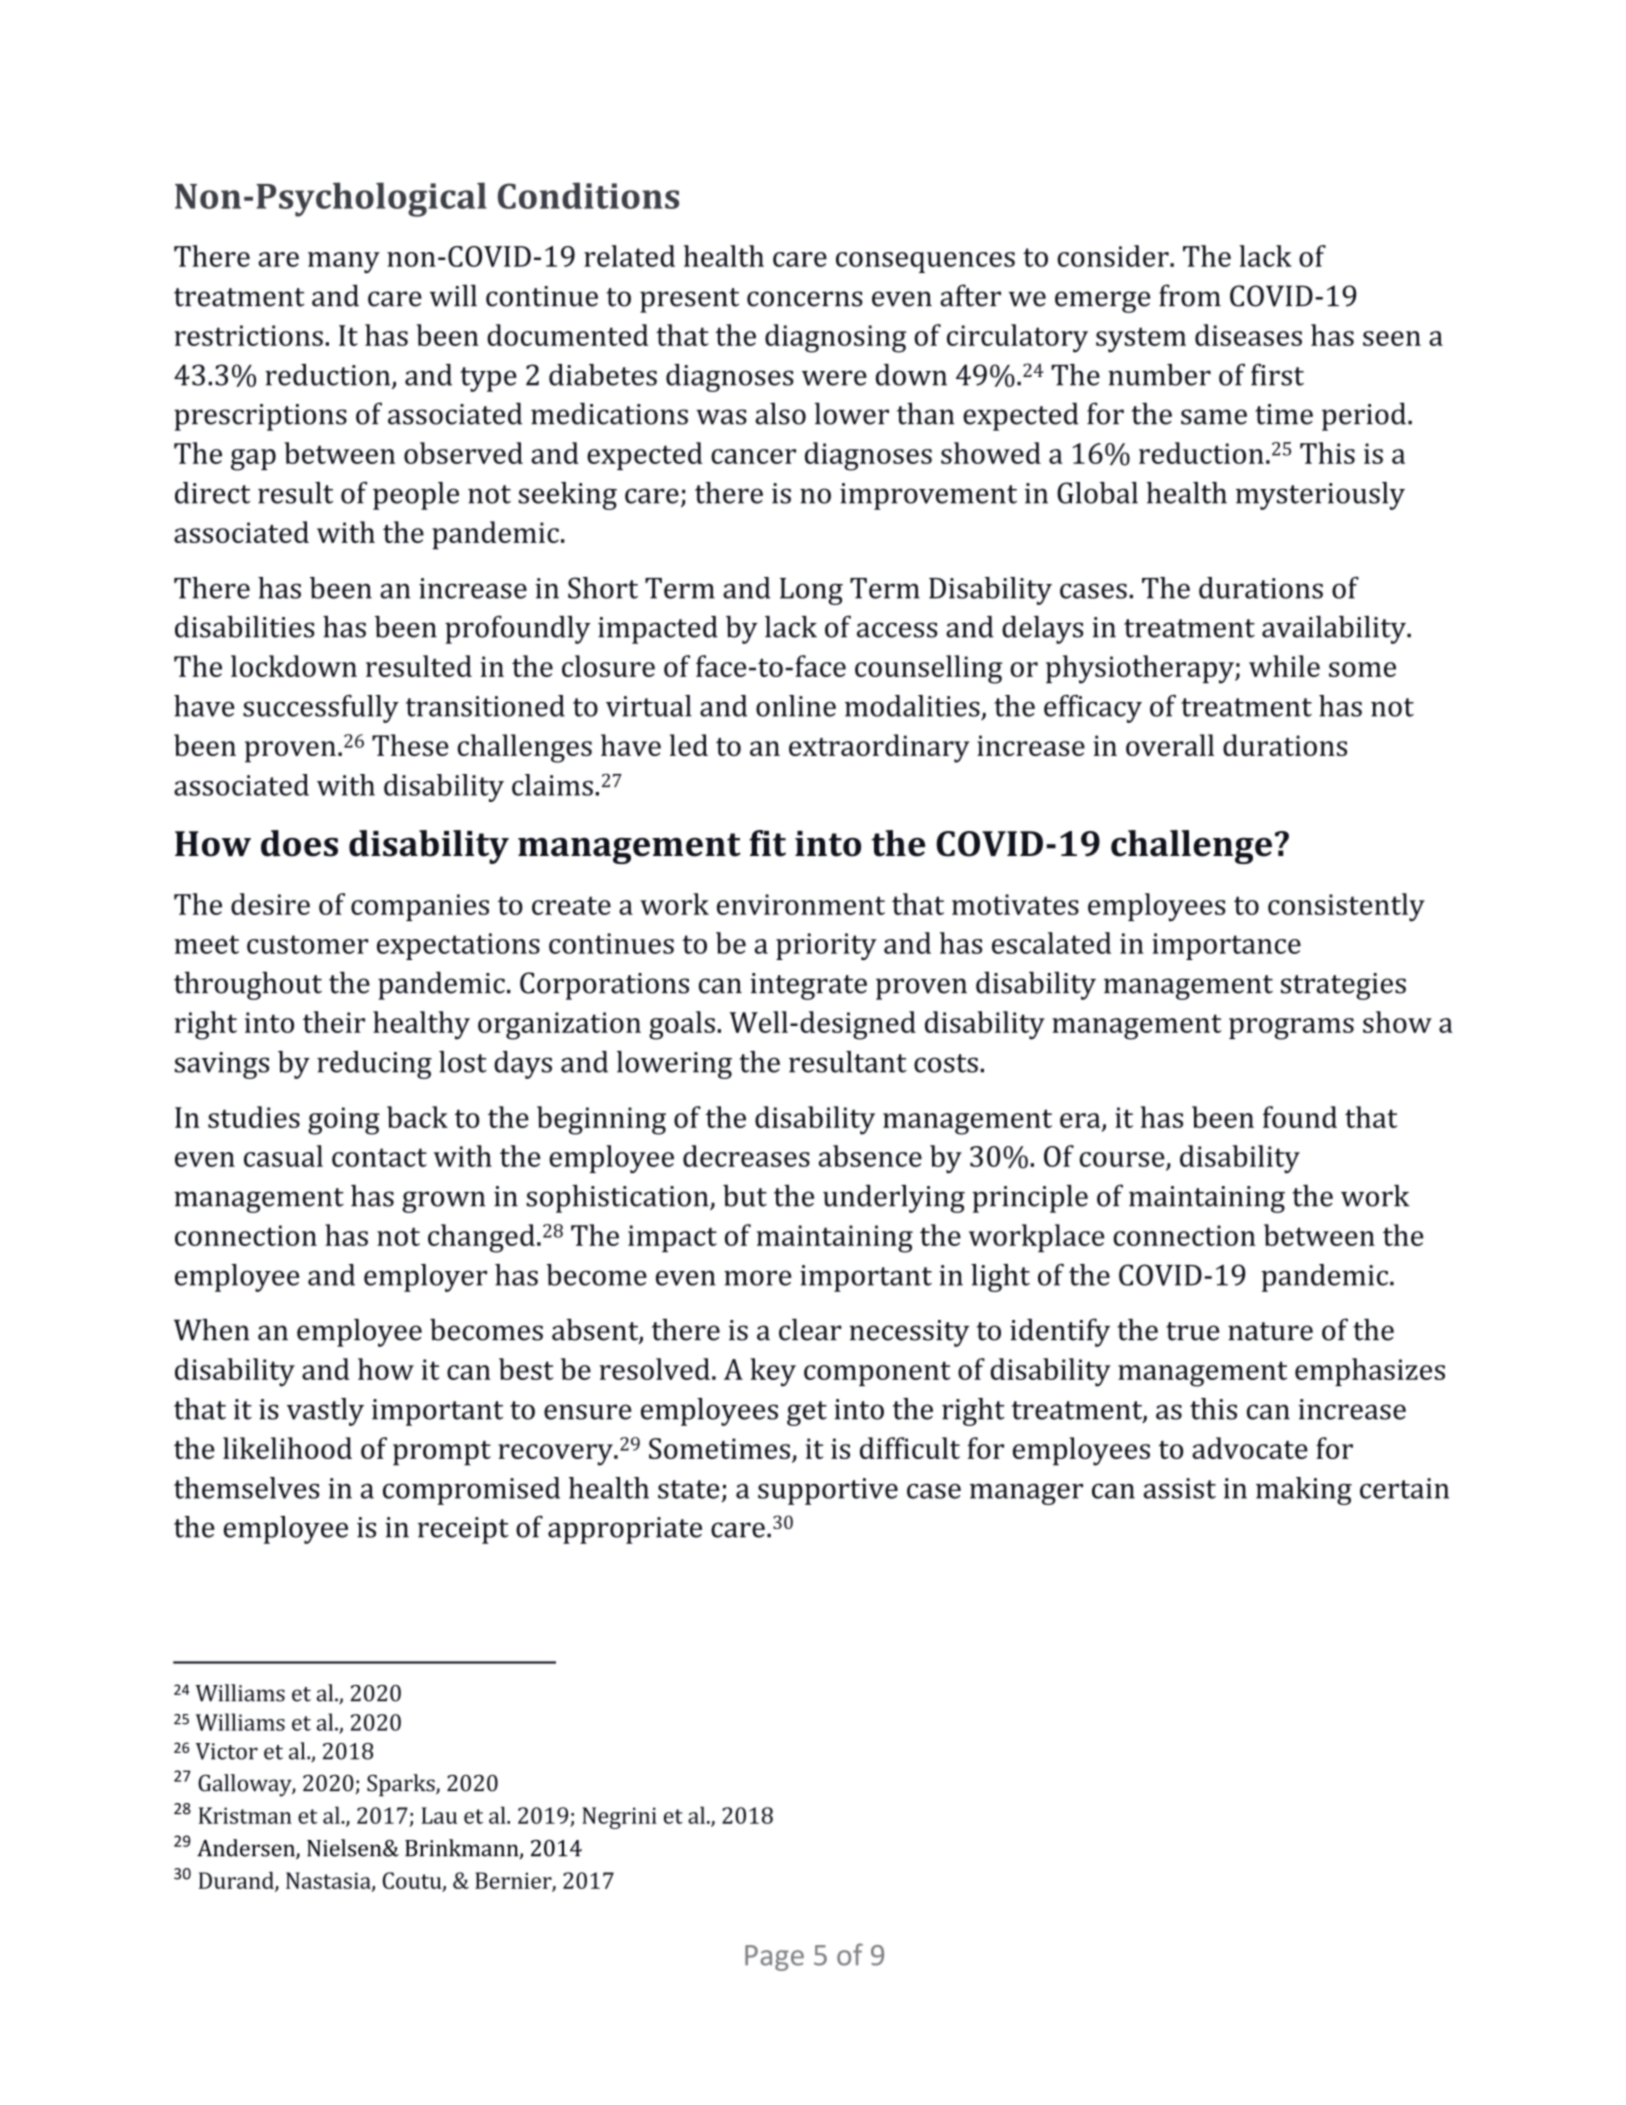  What do you see at coordinates (299, 843) in the screenshot?
I see `does` at bounding box center [299, 843].
